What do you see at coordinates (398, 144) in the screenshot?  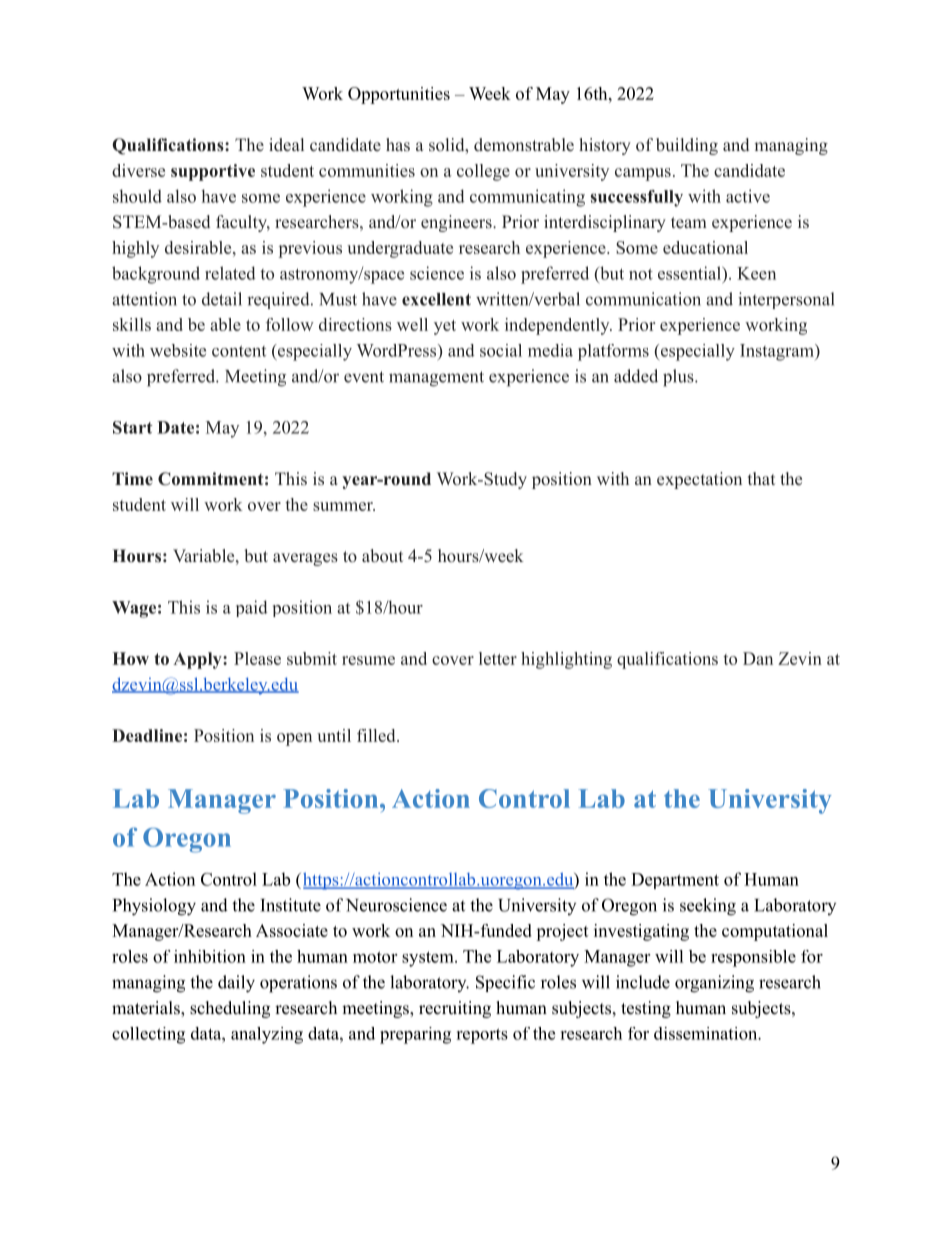 I see `has` at bounding box center [398, 144].
